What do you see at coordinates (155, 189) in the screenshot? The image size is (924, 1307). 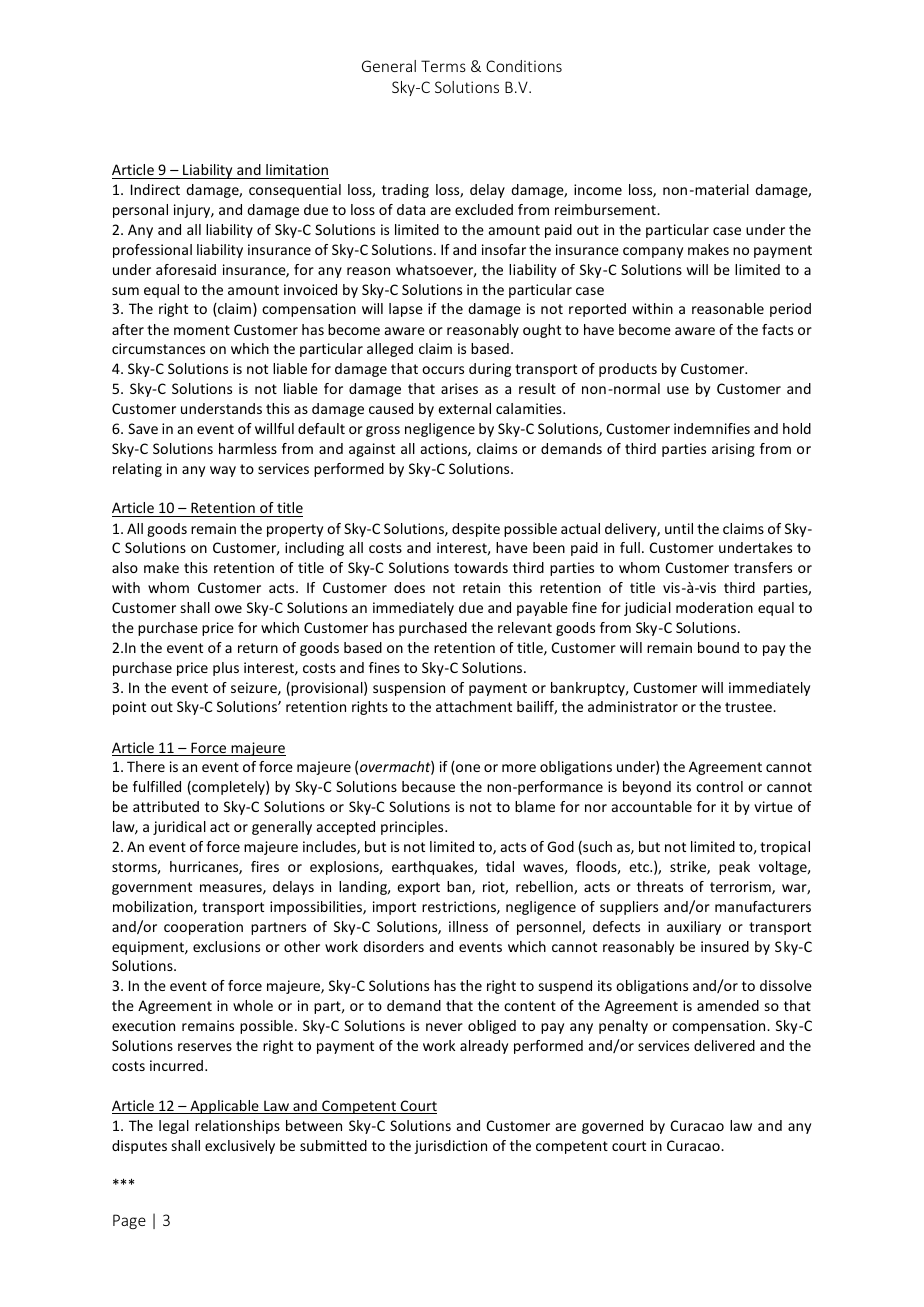 I see `Indirect` at bounding box center [155, 189].
